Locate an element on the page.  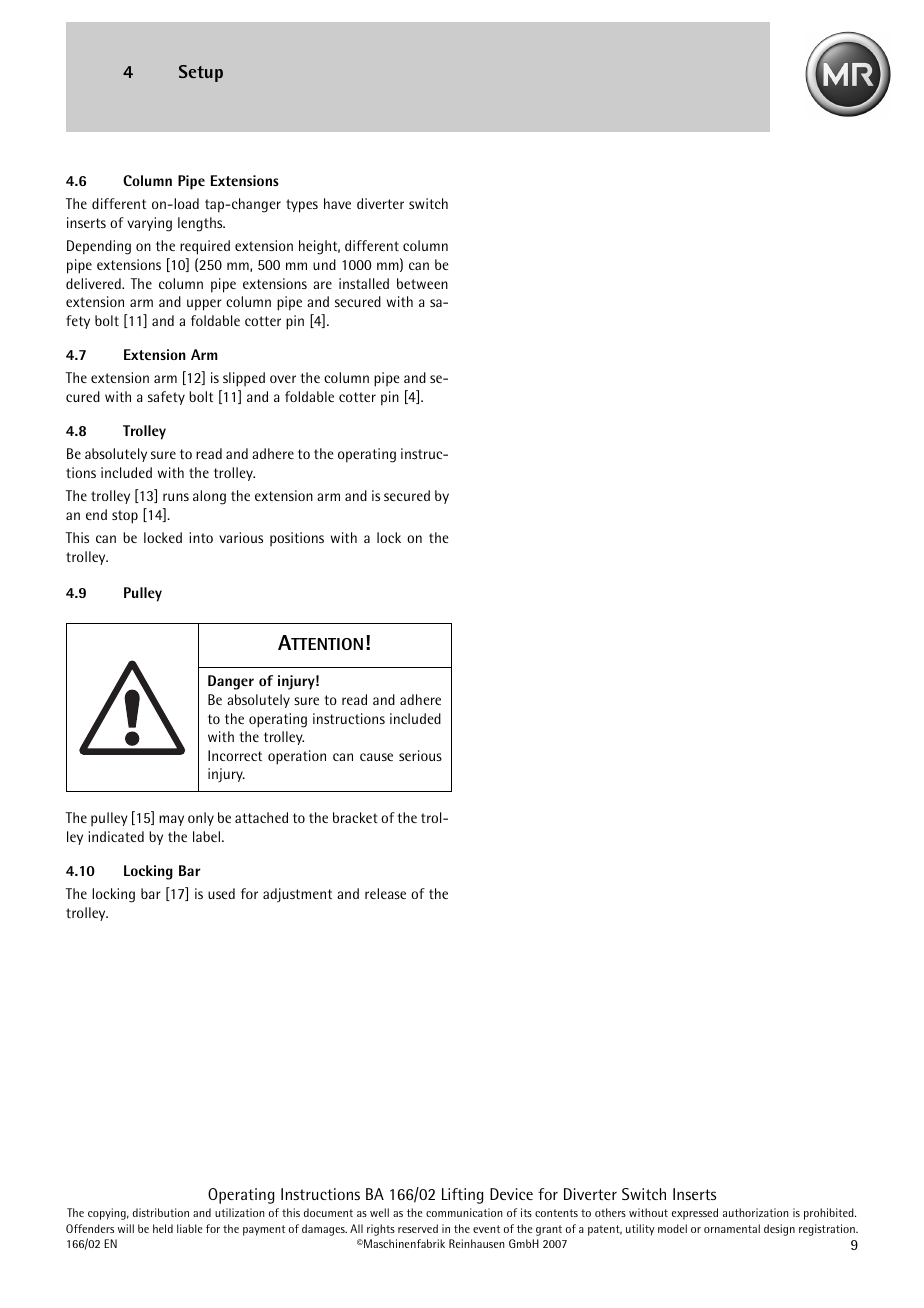
have is located at coordinates (337, 203).
